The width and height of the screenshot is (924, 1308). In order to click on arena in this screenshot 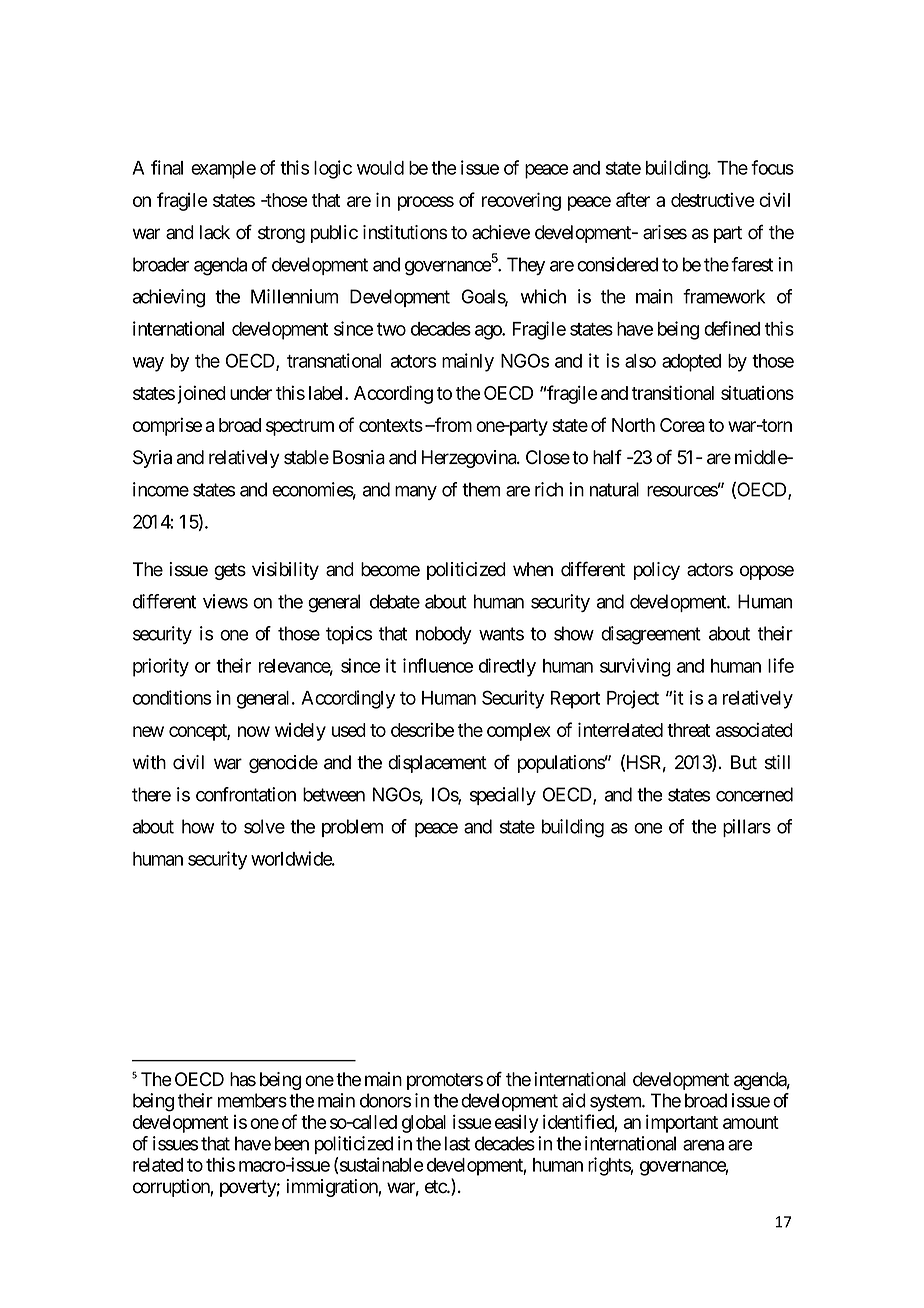, I will do `click(703, 1145)`.
